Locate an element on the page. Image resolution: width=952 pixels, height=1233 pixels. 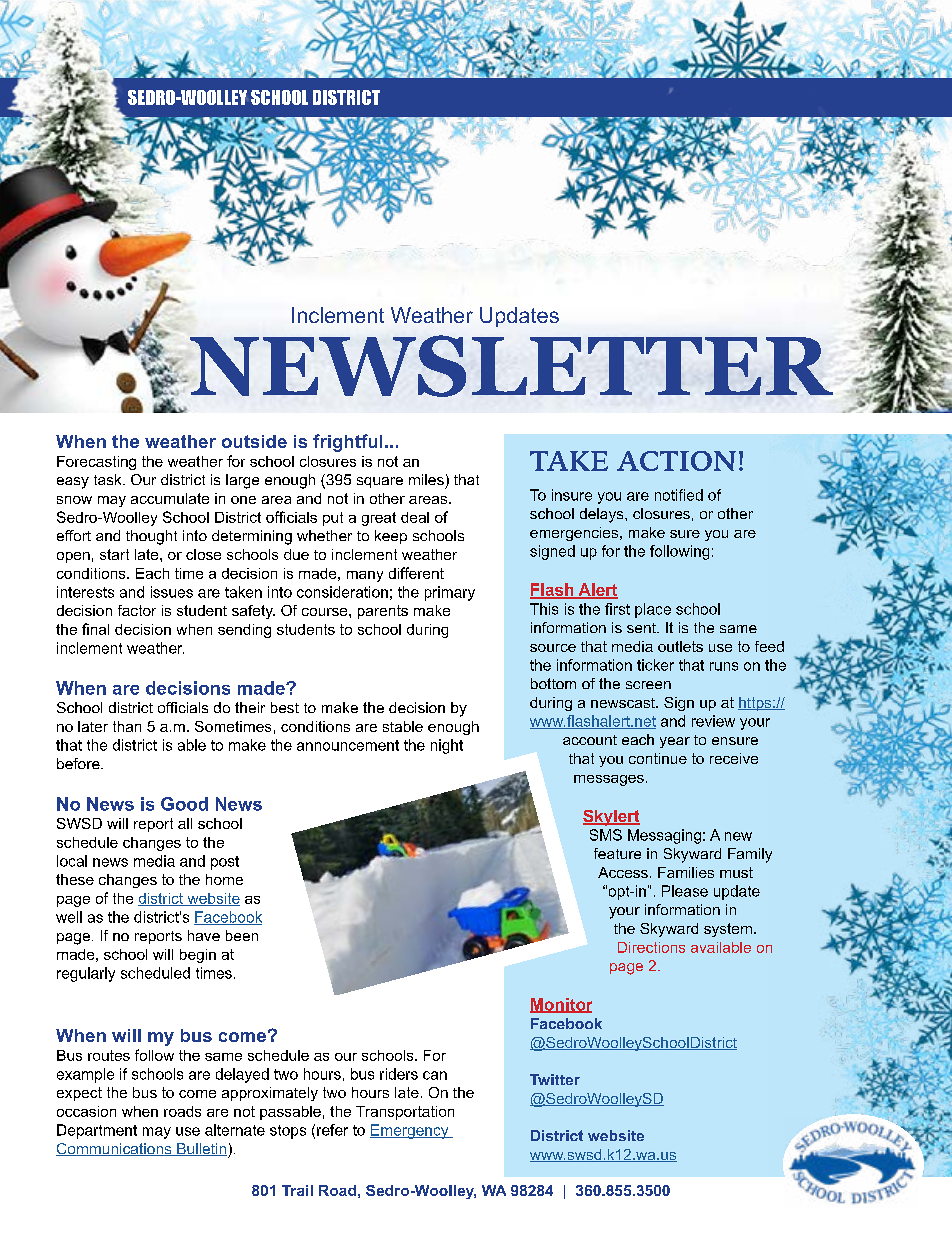
ACTION is located at coordinates (676, 461).
